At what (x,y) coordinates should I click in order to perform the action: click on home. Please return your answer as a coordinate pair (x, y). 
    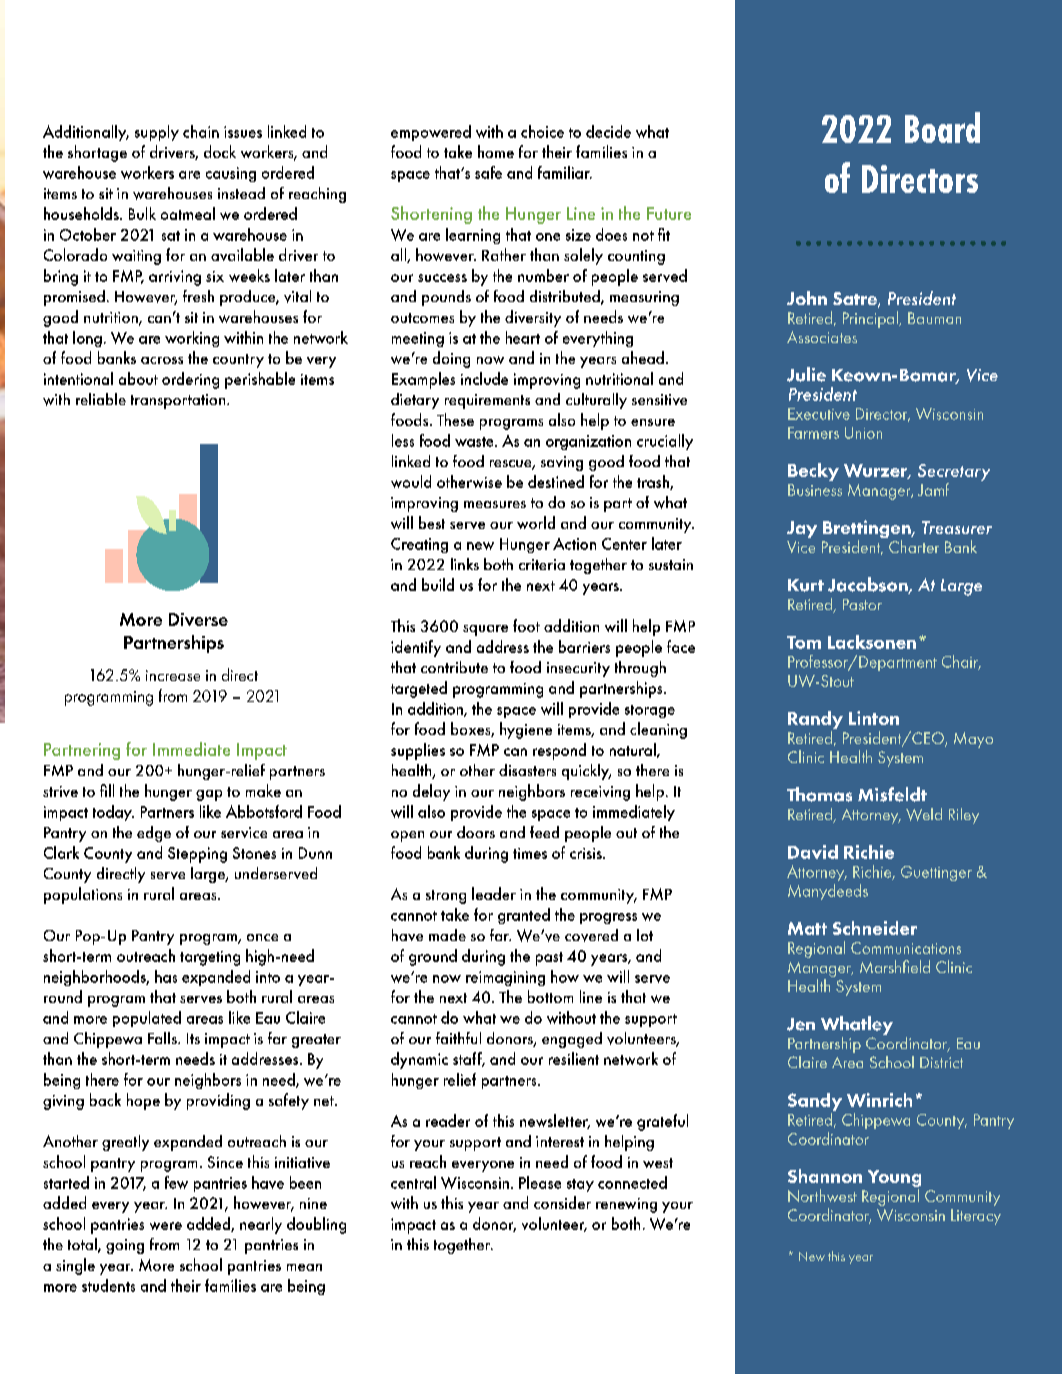
    Looking at the image, I should click on (496, 151).
